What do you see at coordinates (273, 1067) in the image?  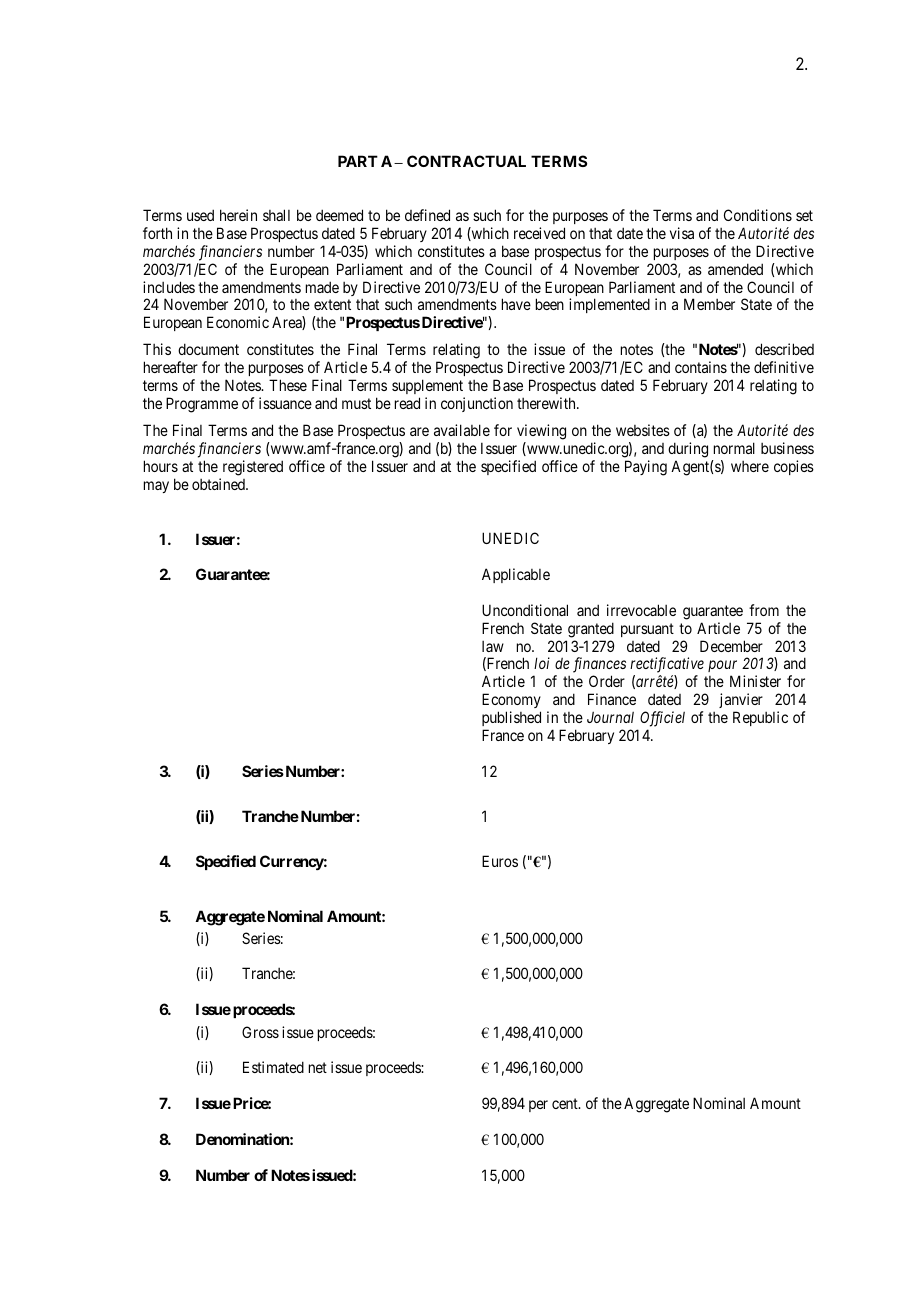 I see `Estimated` at bounding box center [273, 1067].
